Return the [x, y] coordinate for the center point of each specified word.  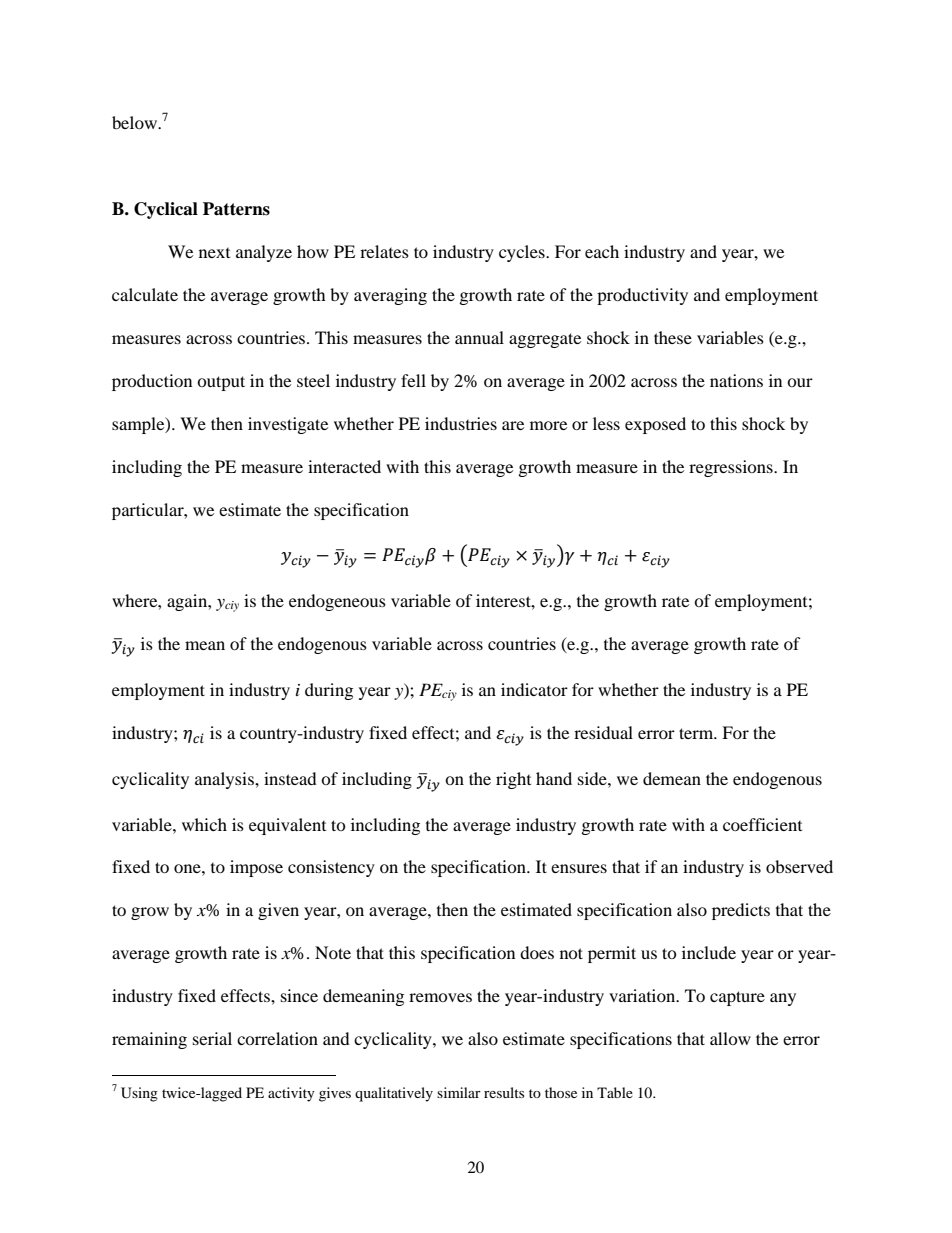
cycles [523, 253]
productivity [642, 296]
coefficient [762, 824]
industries [461, 423]
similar [459, 1092]
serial [212, 1038]
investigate [288, 425]
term [697, 733]
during [329, 691]
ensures [579, 868]
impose [256, 868]
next [214, 253]
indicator [534, 689]
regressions [732, 468]
